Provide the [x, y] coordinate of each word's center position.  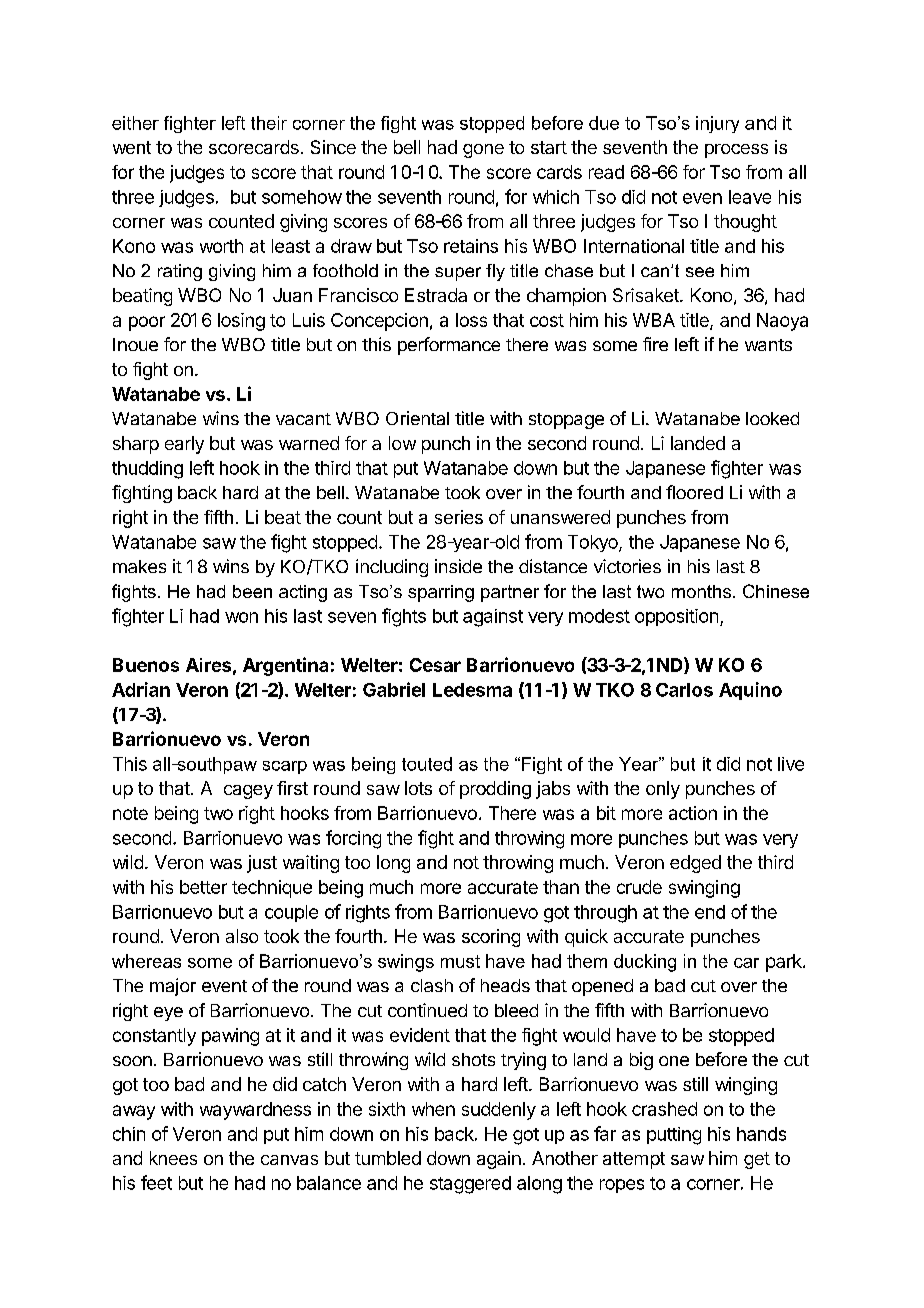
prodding [495, 790]
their [269, 123]
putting [674, 1136]
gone [483, 151]
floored [694, 492]
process [736, 151]
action [693, 813]
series [459, 517]
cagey [248, 792]
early [184, 445]
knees [173, 1158]
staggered [470, 1185]
